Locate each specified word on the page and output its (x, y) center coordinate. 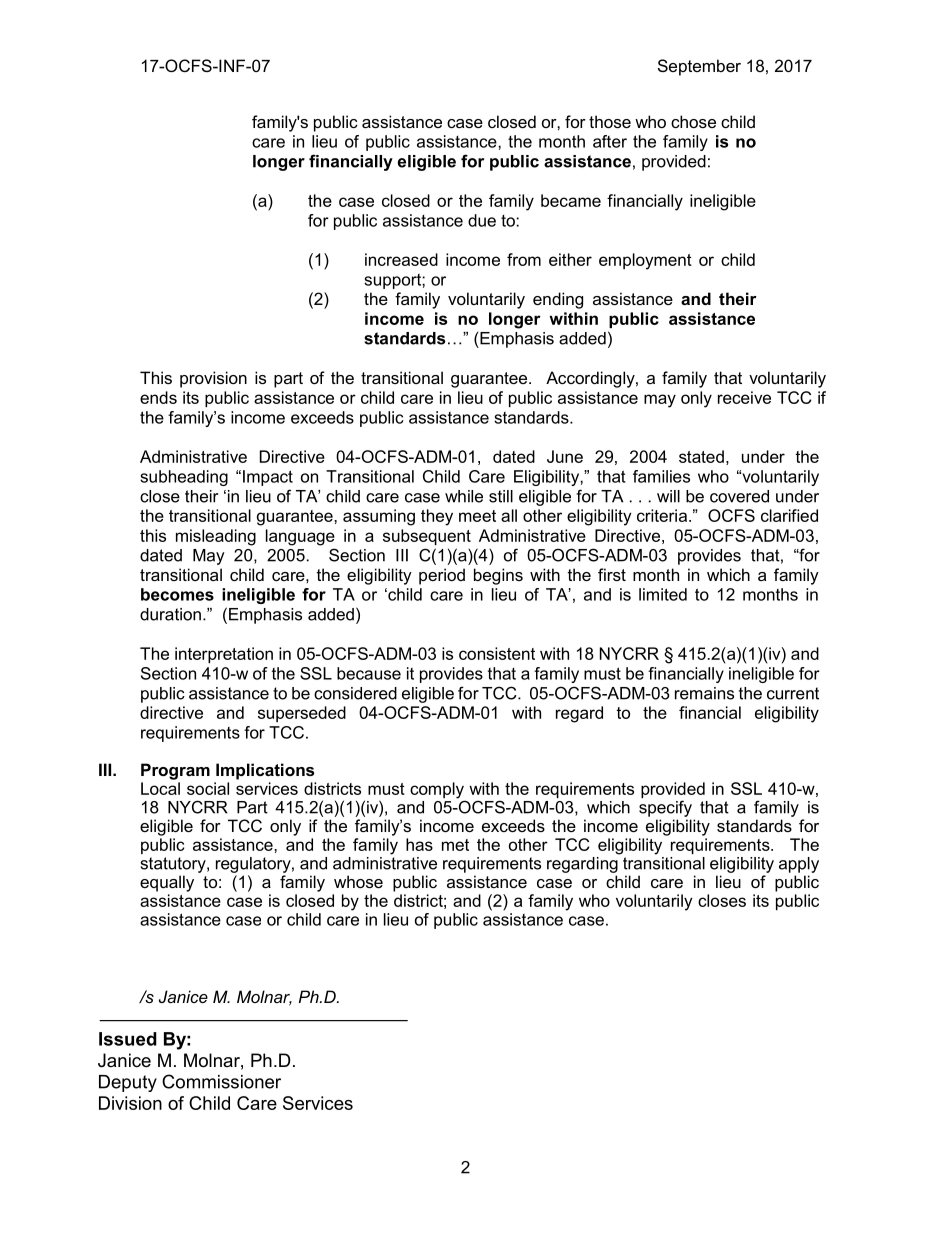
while (464, 496)
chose (693, 121)
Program (175, 771)
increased (401, 259)
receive (744, 397)
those (610, 121)
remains (704, 693)
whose (358, 881)
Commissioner (221, 1081)
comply (437, 791)
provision (213, 379)
